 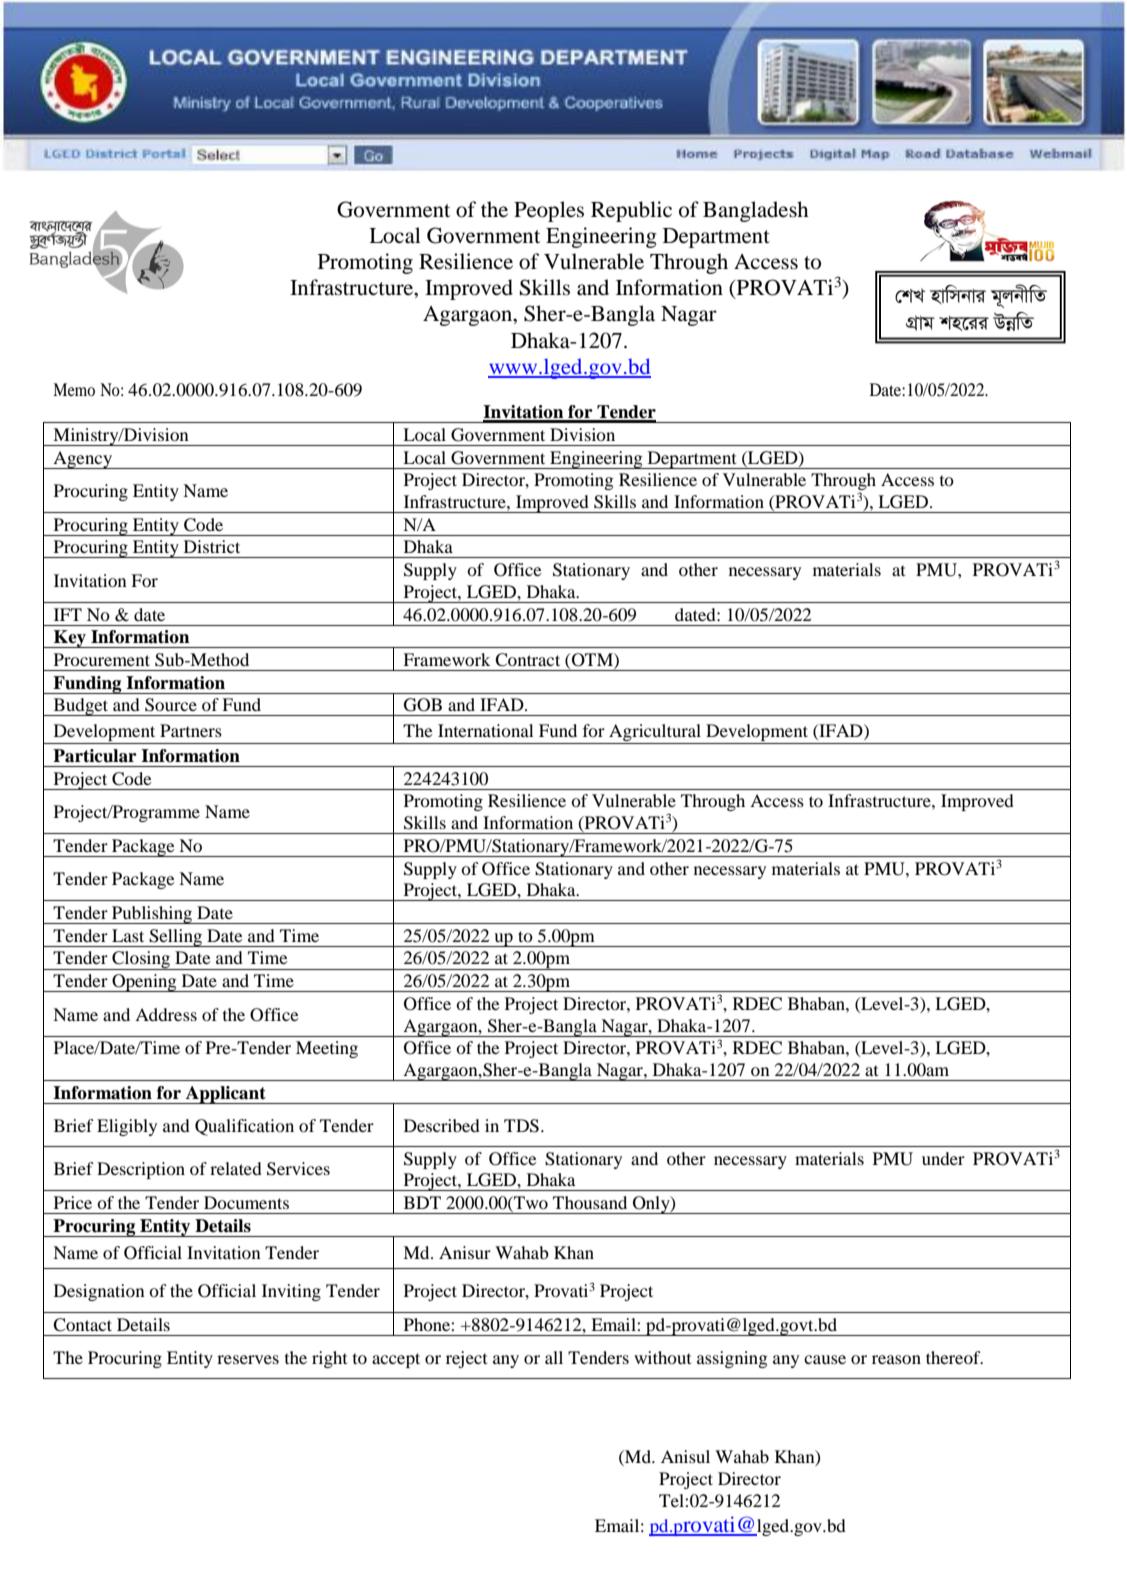 I want to click on Memo, so click(x=74, y=389).
